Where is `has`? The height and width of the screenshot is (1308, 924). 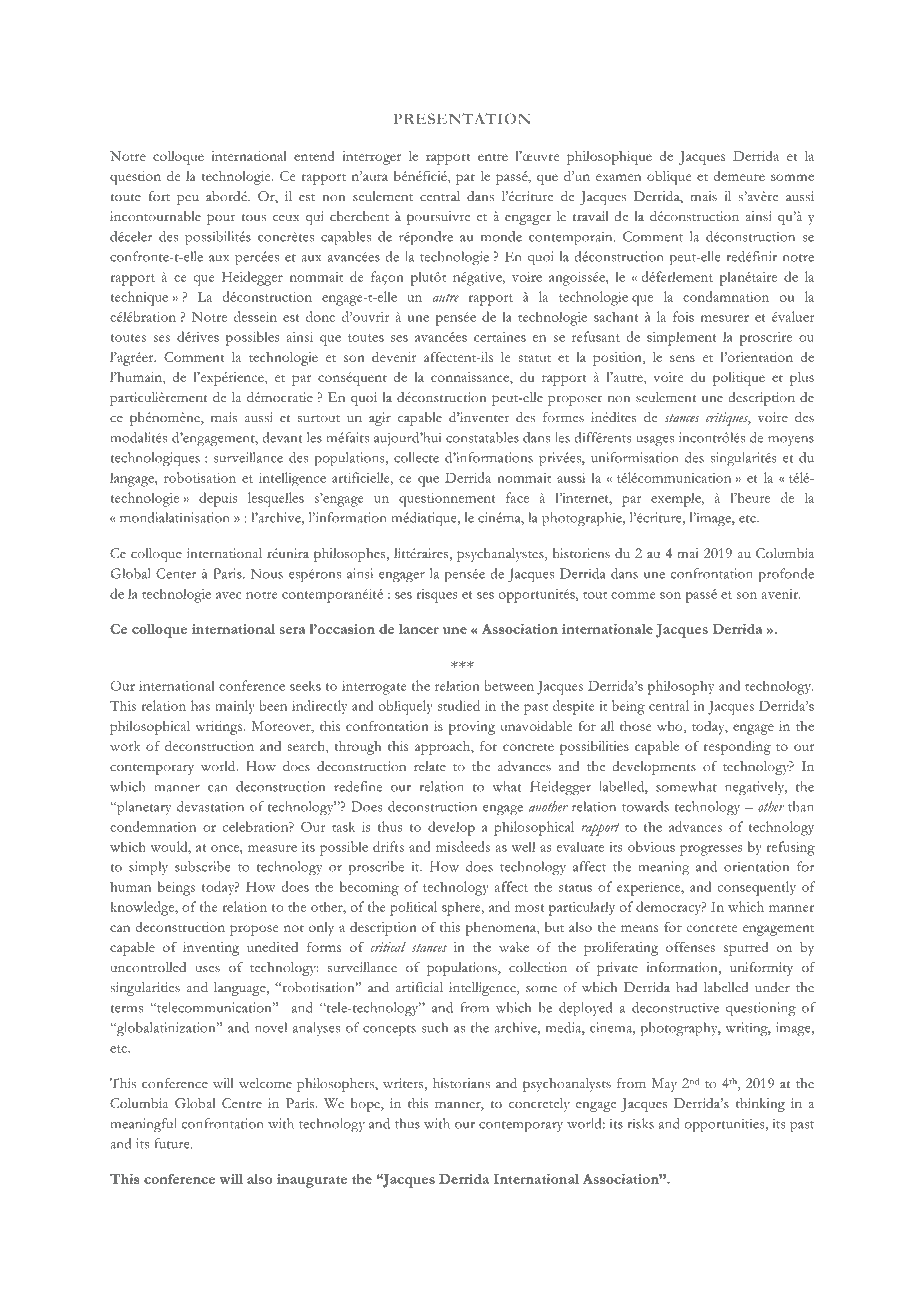 has is located at coordinates (200, 705).
